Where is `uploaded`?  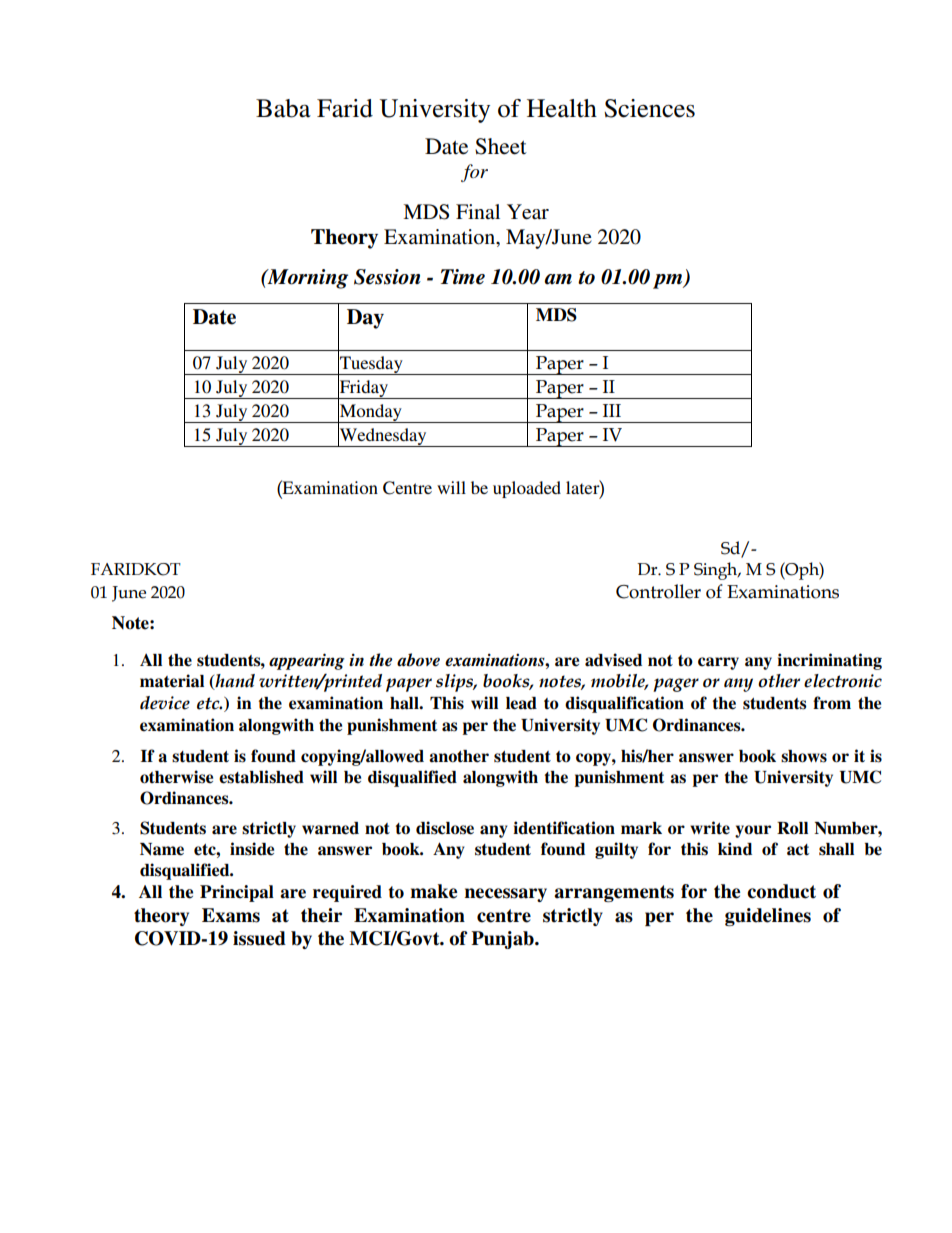
uploaded is located at coordinates (527, 489).
